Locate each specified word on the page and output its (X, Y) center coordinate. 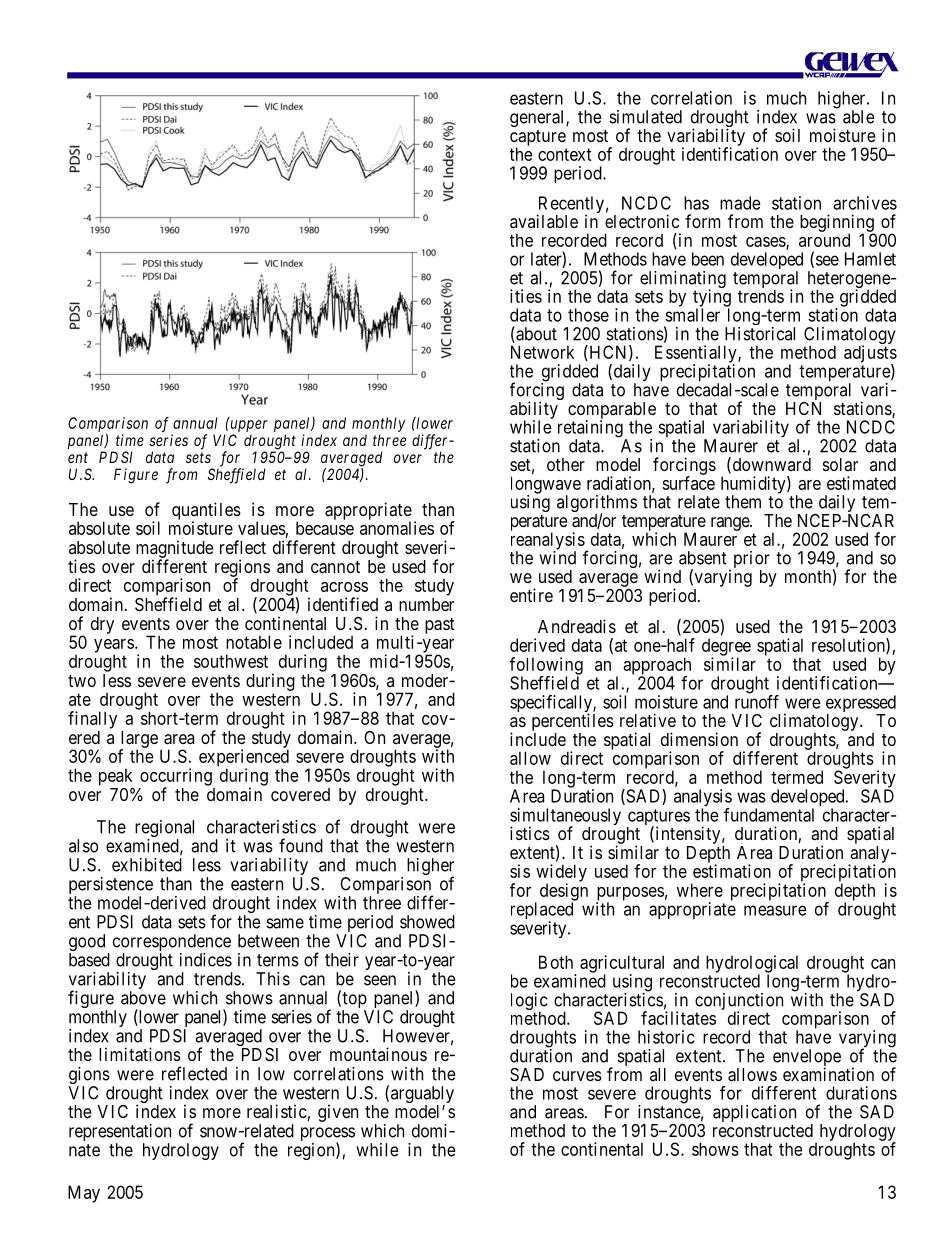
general (538, 118)
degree (726, 648)
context (565, 154)
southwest (231, 661)
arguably (422, 1096)
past (440, 626)
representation (120, 1132)
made (740, 203)
